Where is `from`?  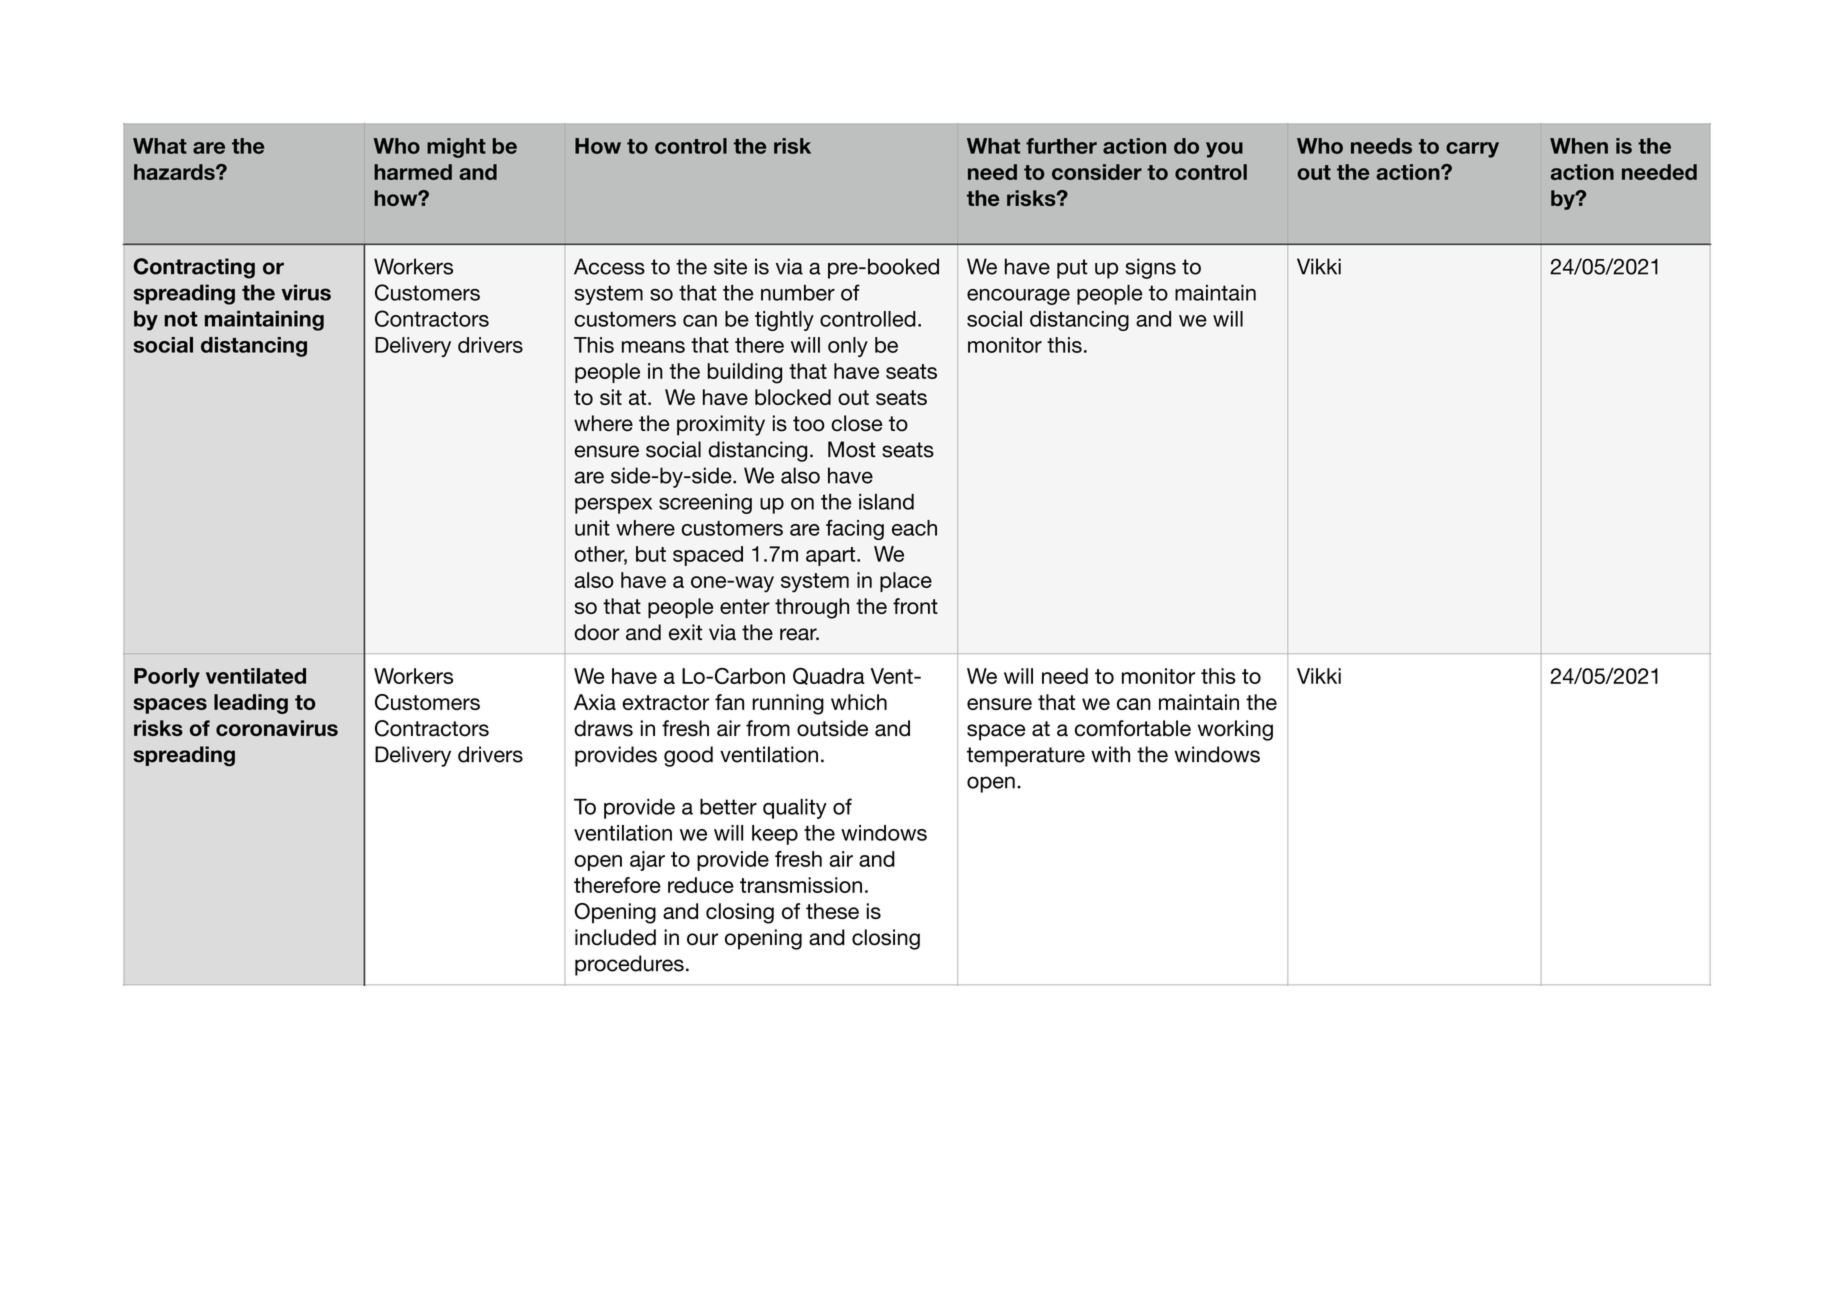 from is located at coordinates (768, 728).
